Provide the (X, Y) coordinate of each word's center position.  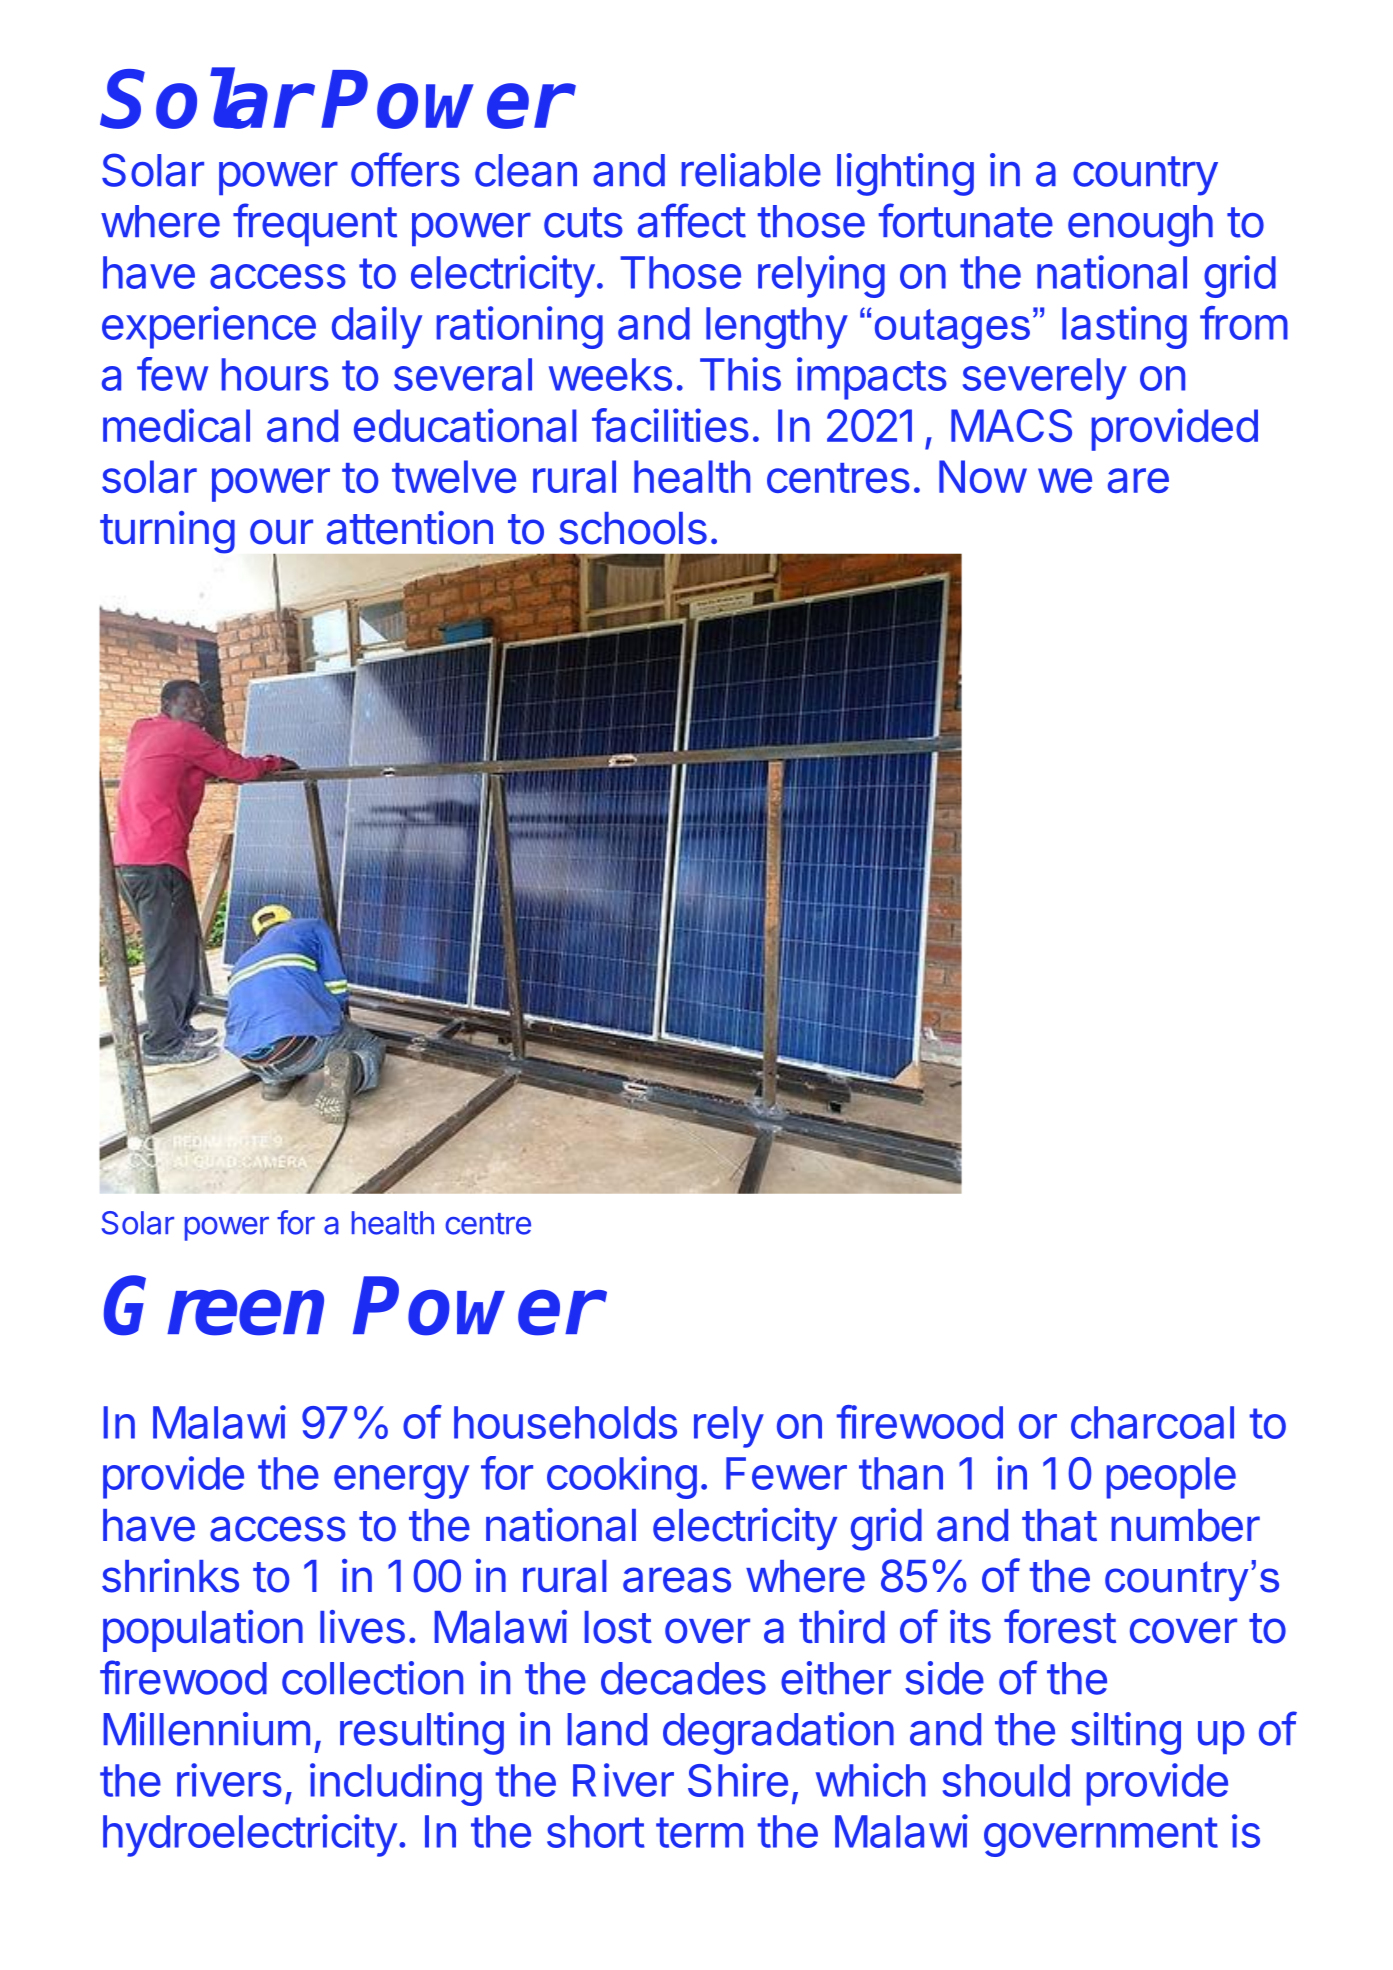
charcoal (1152, 1422)
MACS (1011, 425)
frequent (315, 224)
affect (692, 220)
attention (410, 528)
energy (401, 1482)
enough (1140, 226)
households (565, 1422)
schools (633, 528)
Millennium (206, 1729)
